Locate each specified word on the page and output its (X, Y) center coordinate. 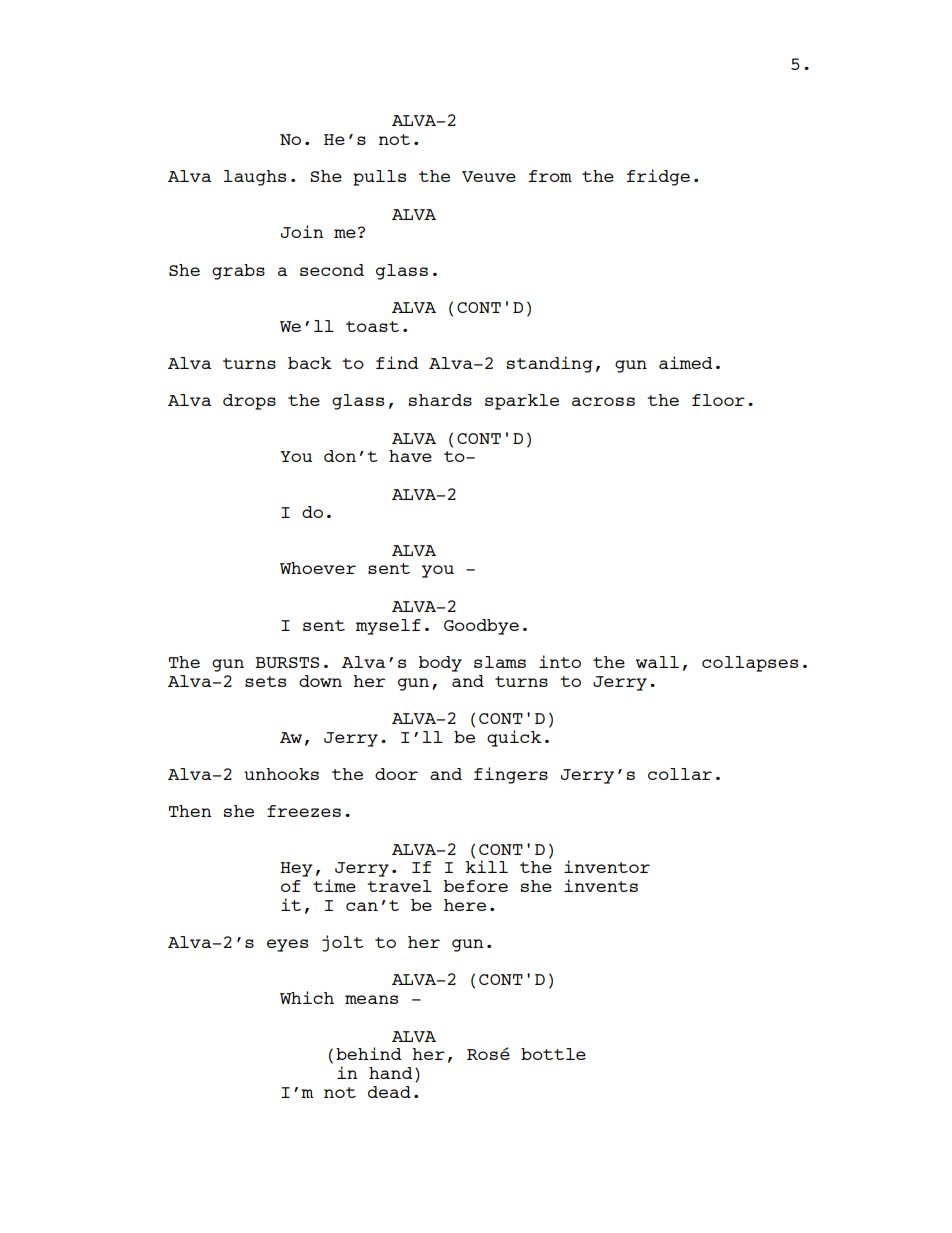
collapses (750, 664)
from (550, 176)
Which (307, 997)
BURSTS (287, 662)
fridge (658, 177)
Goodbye (481, 627)
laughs (255, 178)
